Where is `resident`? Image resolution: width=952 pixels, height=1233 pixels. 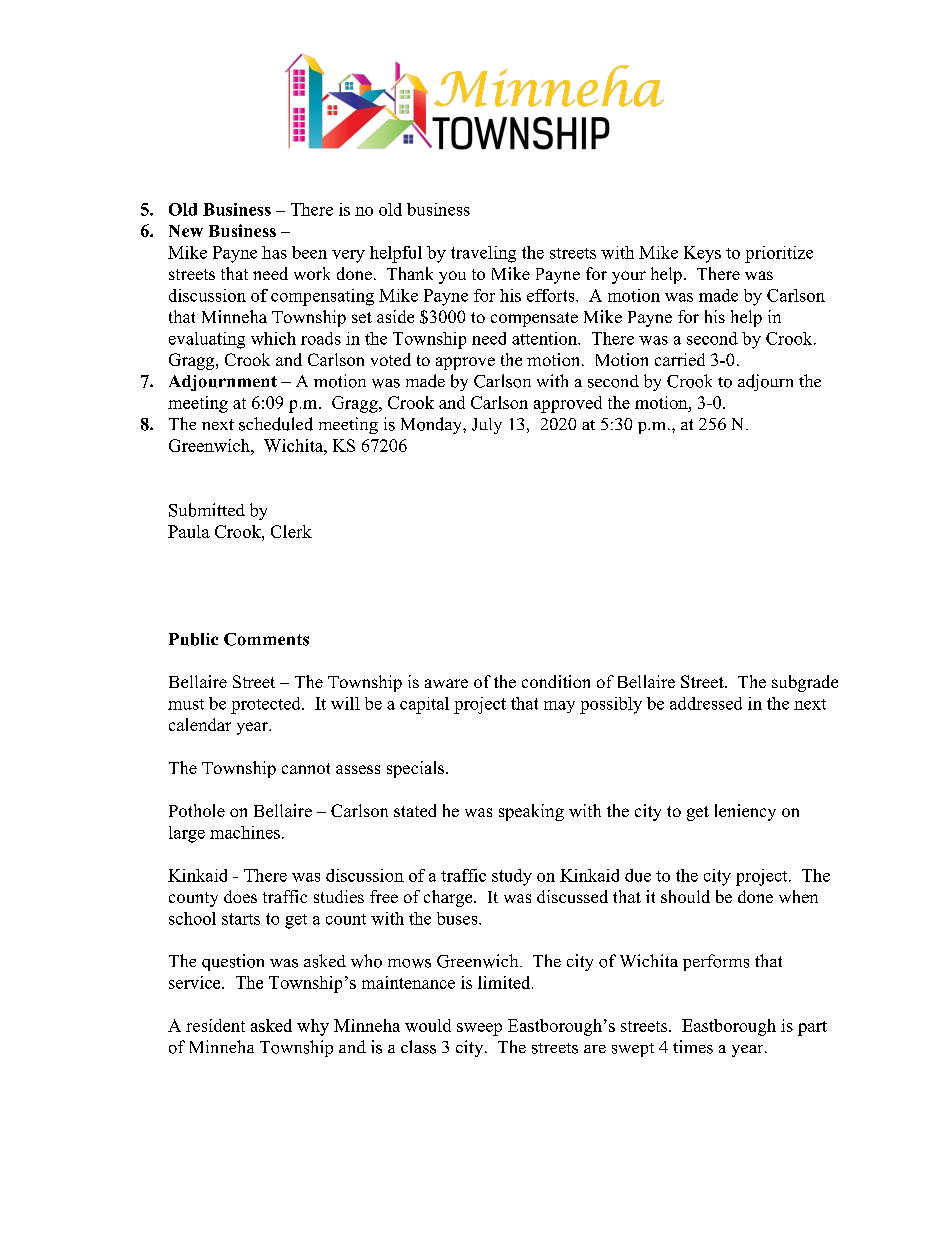
resident is located at coordinates (215, 1025).
